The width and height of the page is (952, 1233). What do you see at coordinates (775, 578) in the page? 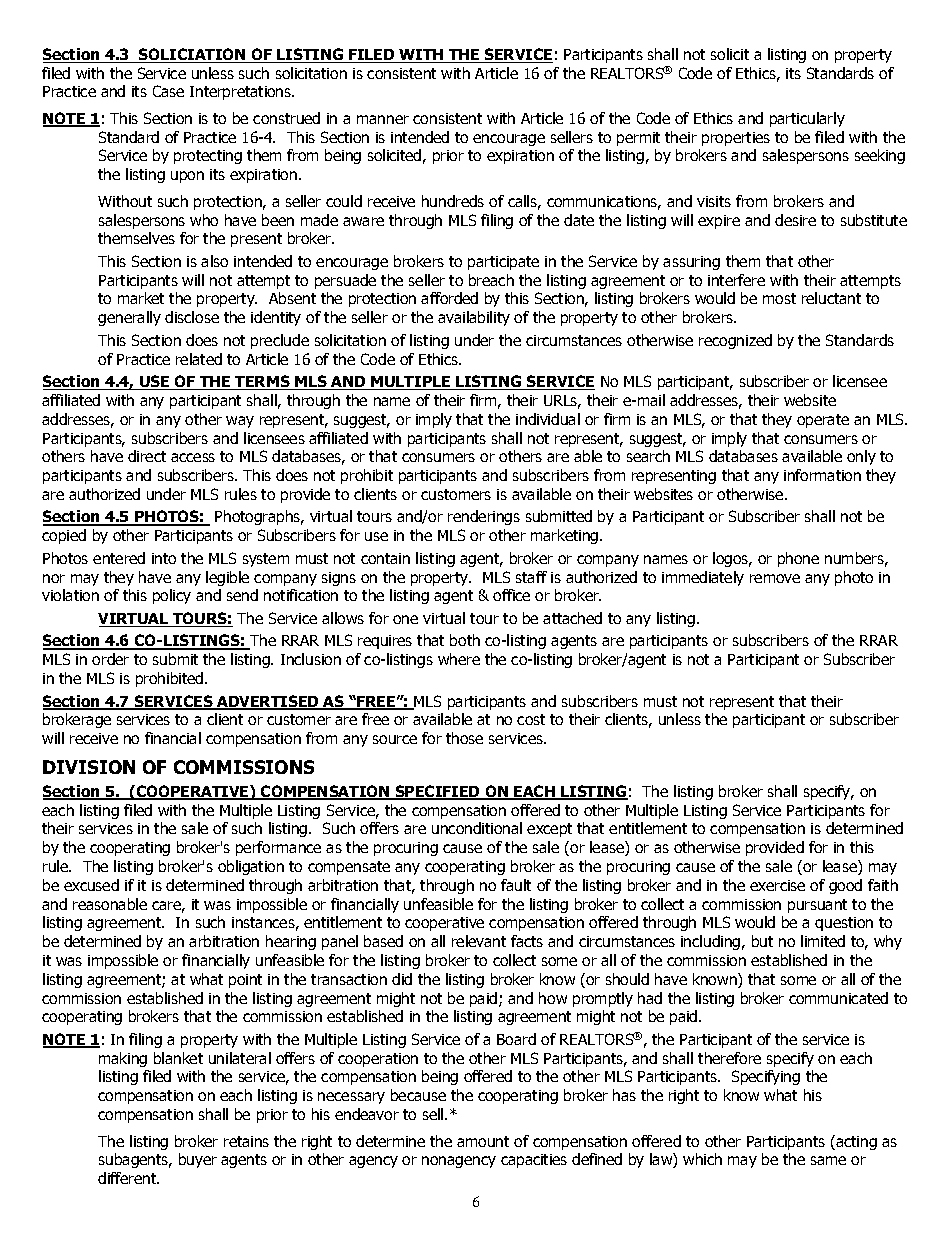
I see `remove` at bounding box center [775, 578].
